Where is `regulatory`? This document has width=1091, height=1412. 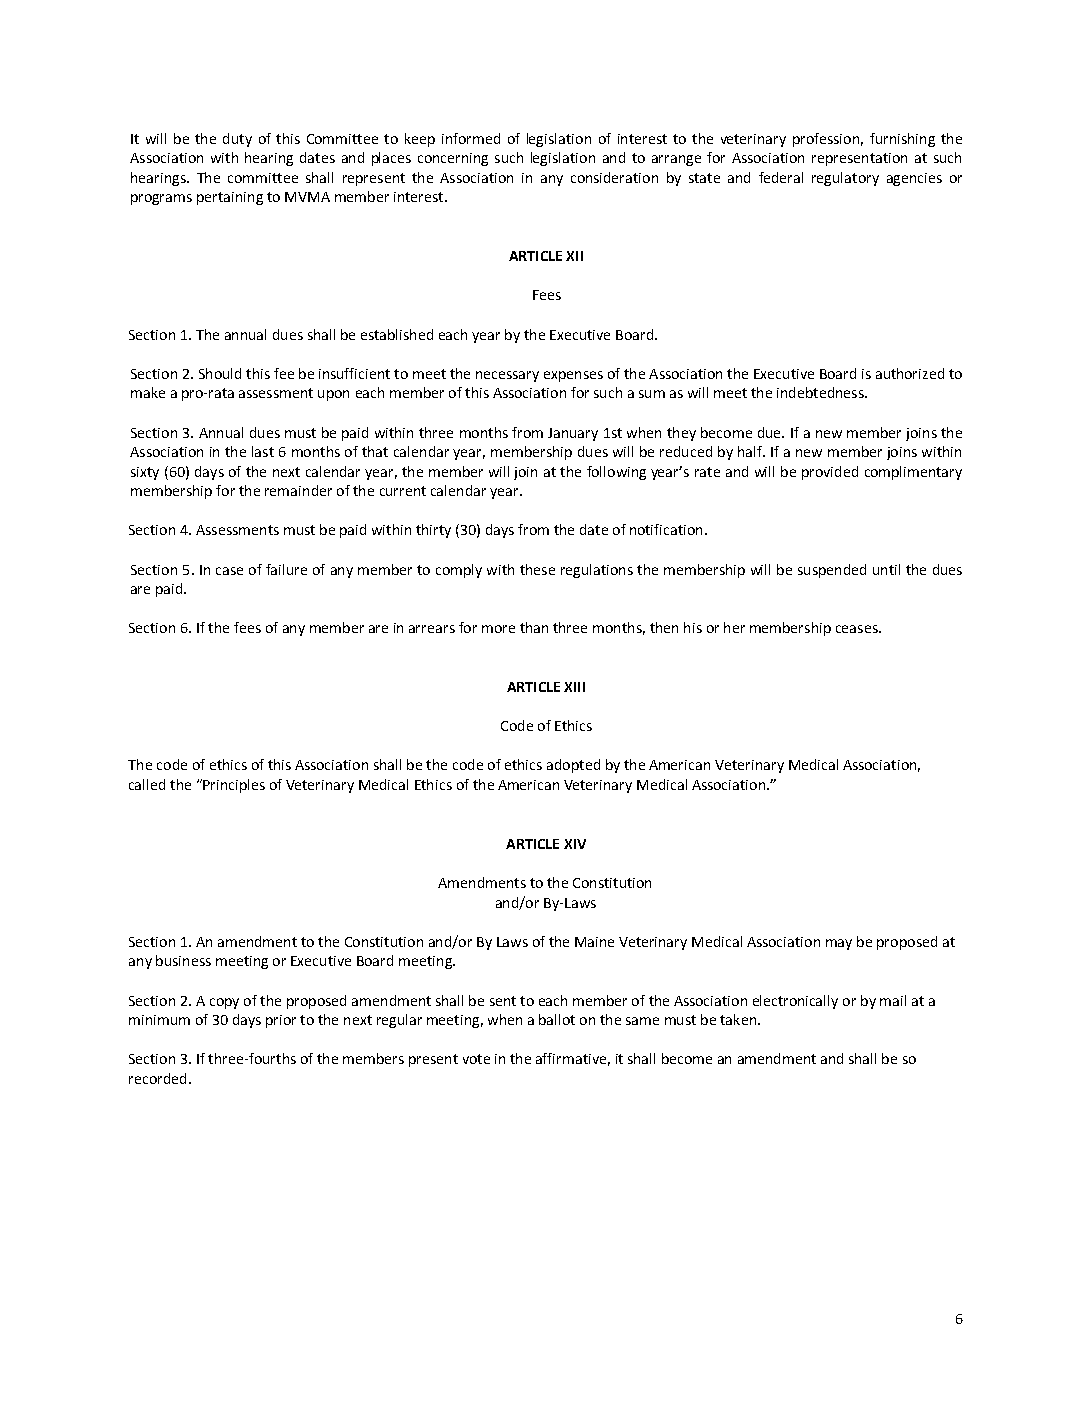 regulatory is located at coordinates (845, 179).
